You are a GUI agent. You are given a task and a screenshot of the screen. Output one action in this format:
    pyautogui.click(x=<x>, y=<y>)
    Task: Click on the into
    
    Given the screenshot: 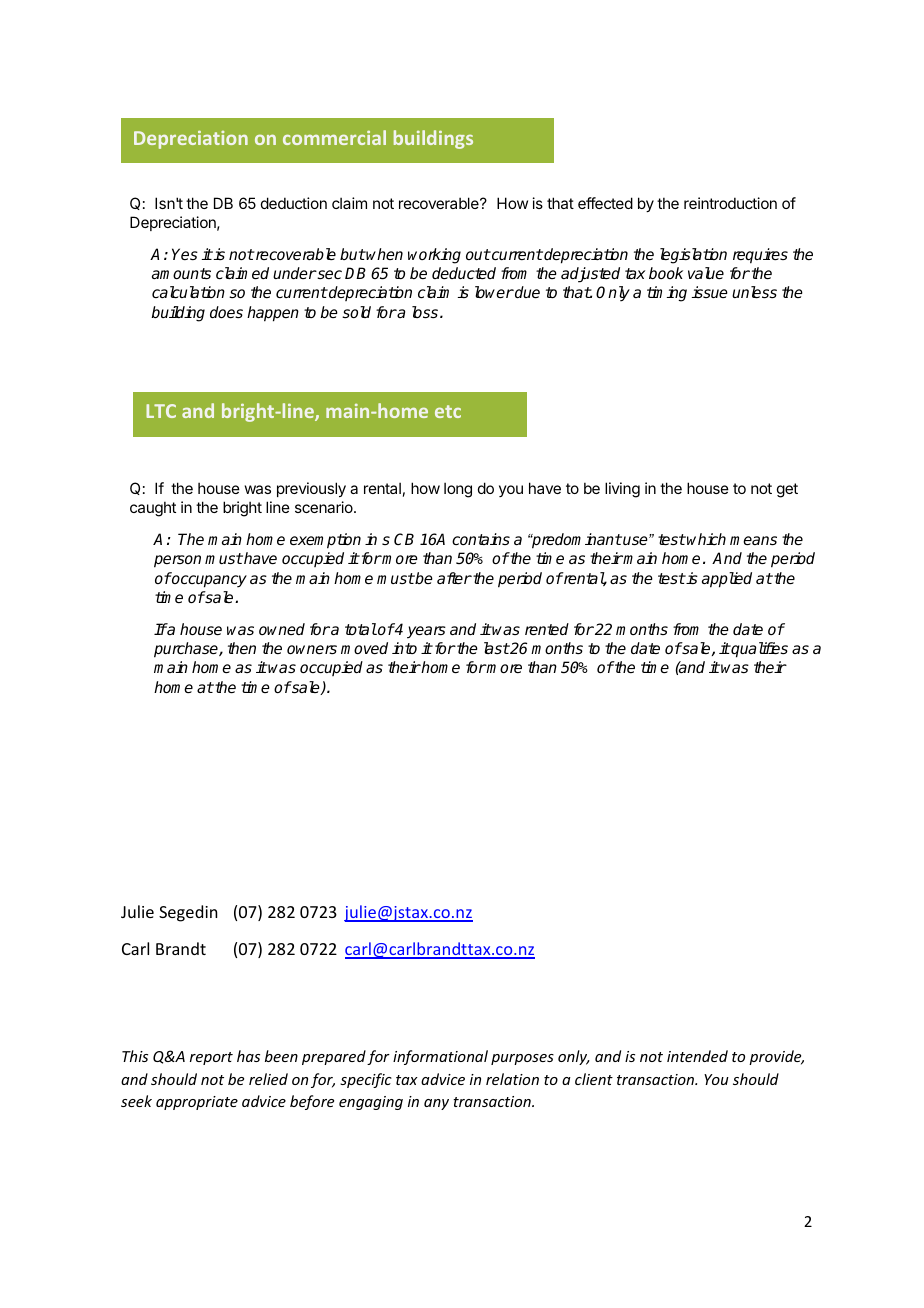 What is the action you would take?
    pyautogui.click(x=404, y=648)
